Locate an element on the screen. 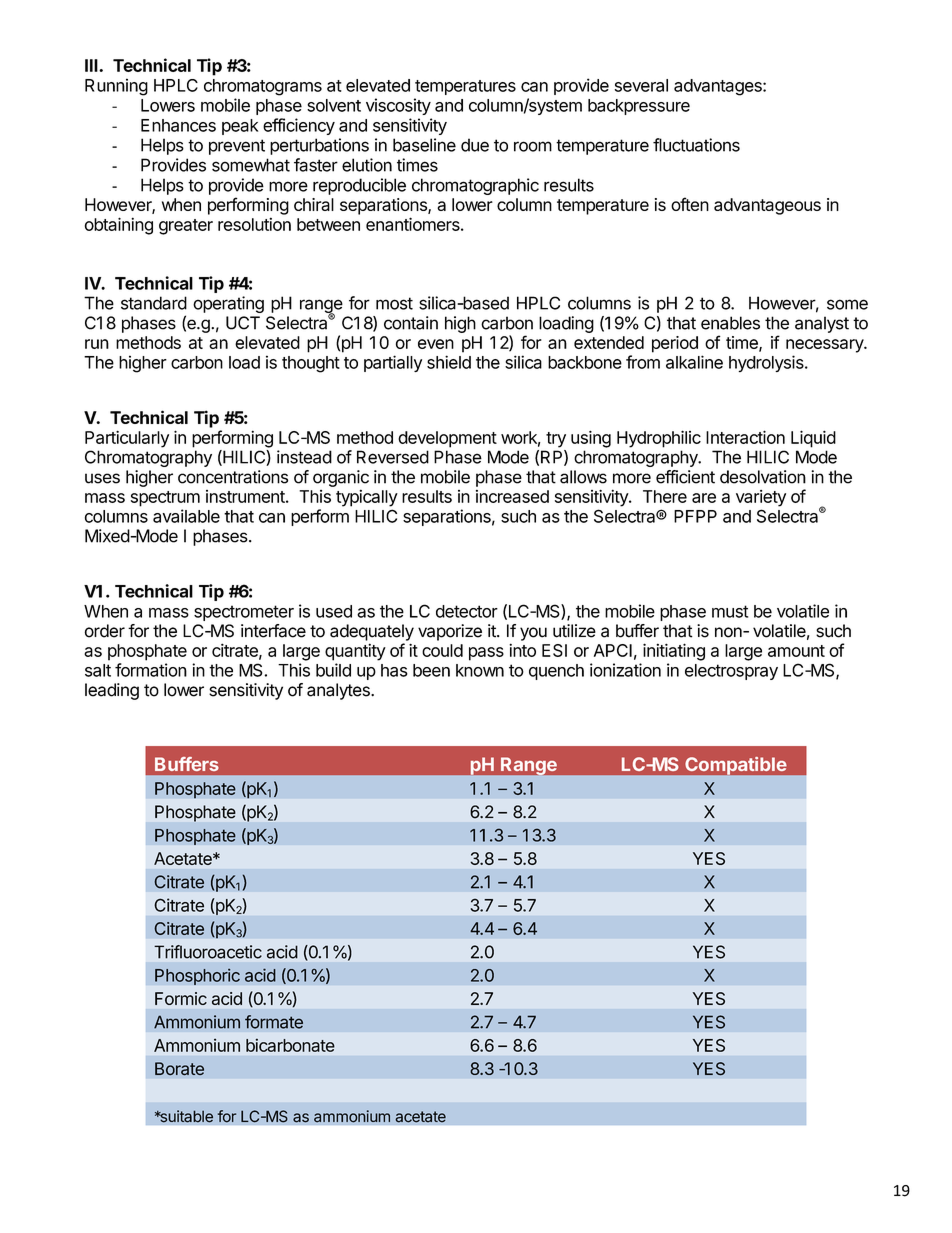 This screenshot has height=1233, width=952. Borate is located at coordinates (179, 1069).
